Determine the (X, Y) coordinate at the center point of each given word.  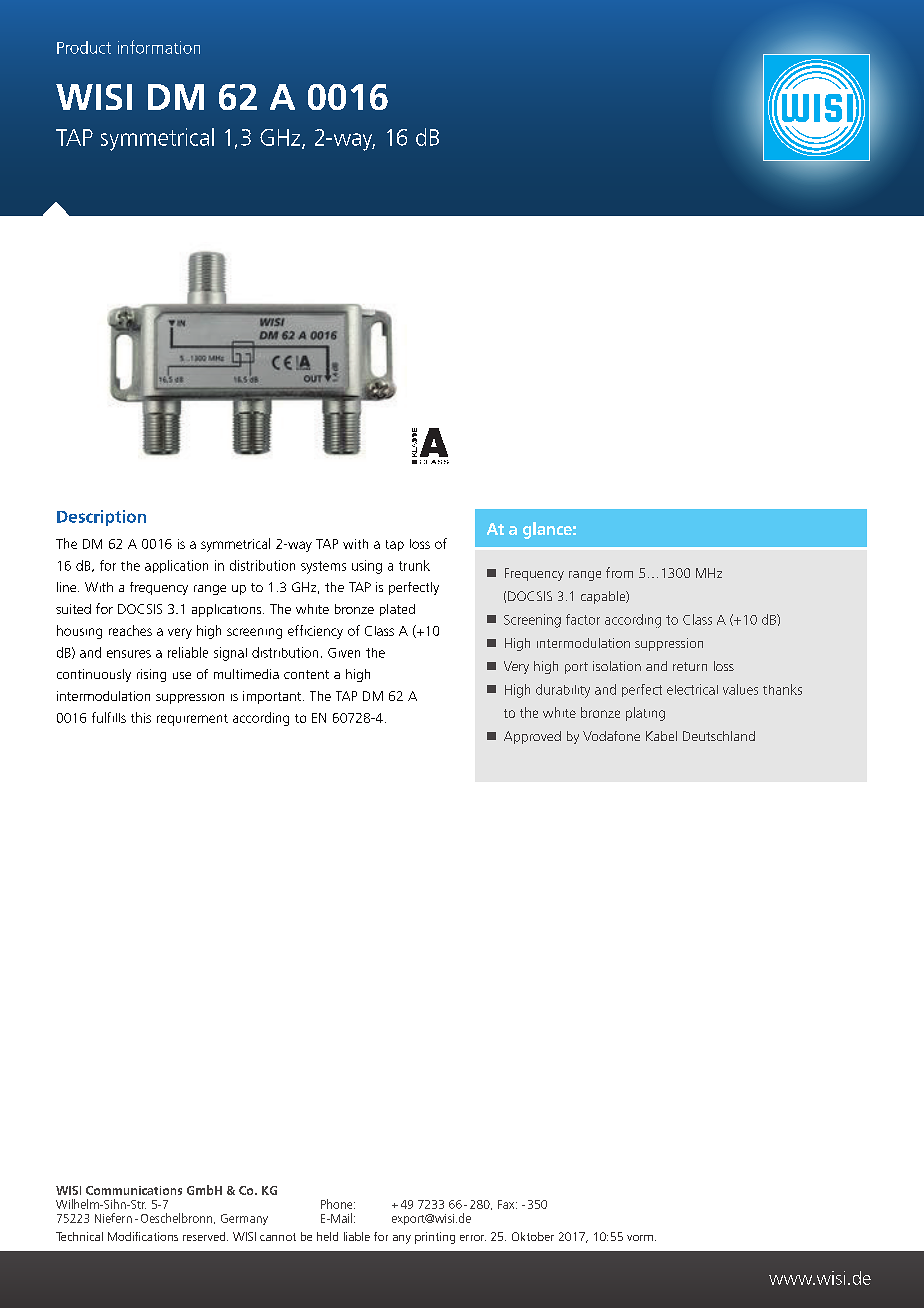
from (619, 572)
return (690, 666)
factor (583, 619)
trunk (414, 565)
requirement (192, 720)
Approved (532, 737)
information (159, 47)
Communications (134, 1190)
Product (84, 47)
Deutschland (719, 736)
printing (435, 1238)
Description (101, 518)
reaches (130, 630)
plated (397, 610)
